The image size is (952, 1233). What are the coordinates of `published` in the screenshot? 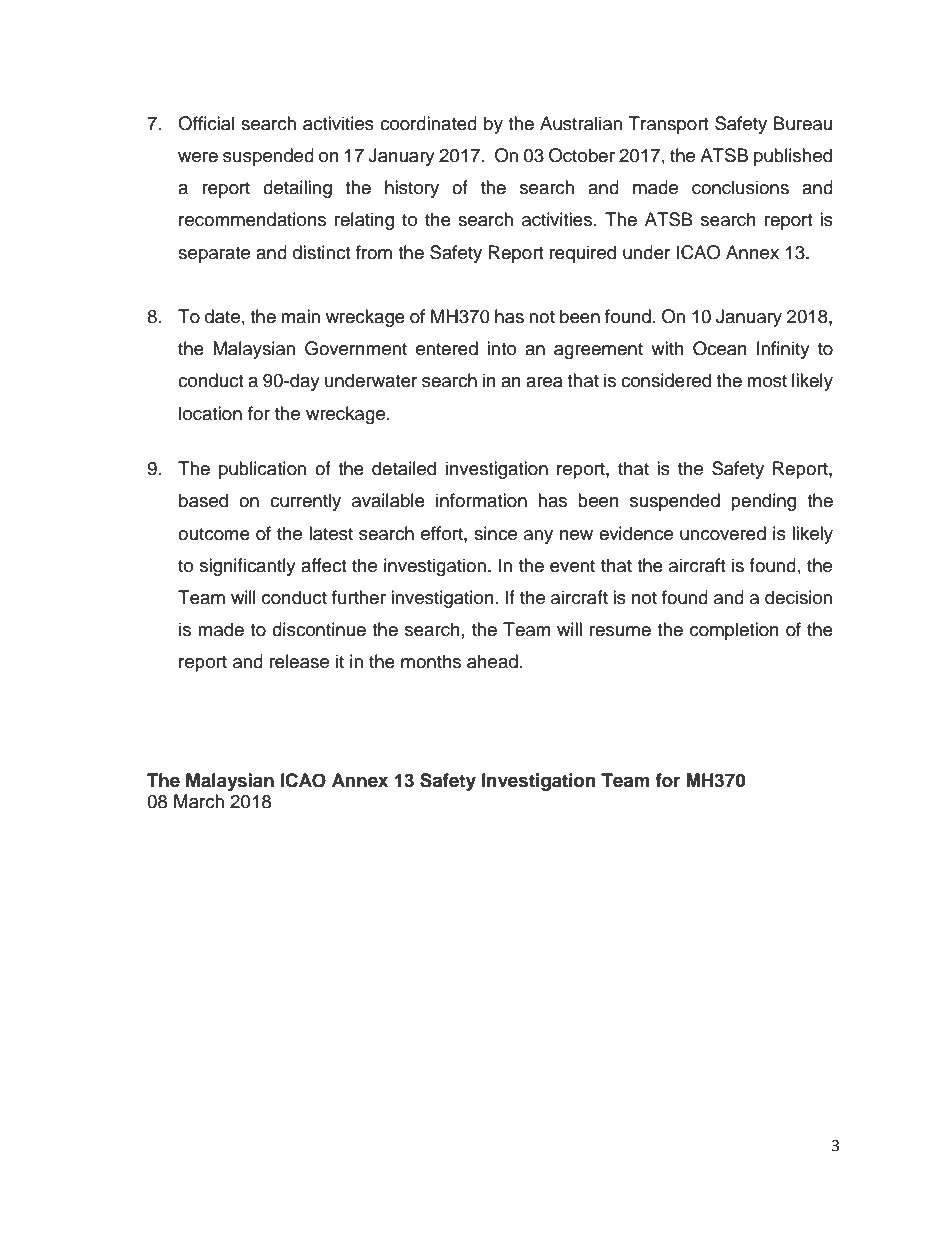 It's located at (793, 157).
